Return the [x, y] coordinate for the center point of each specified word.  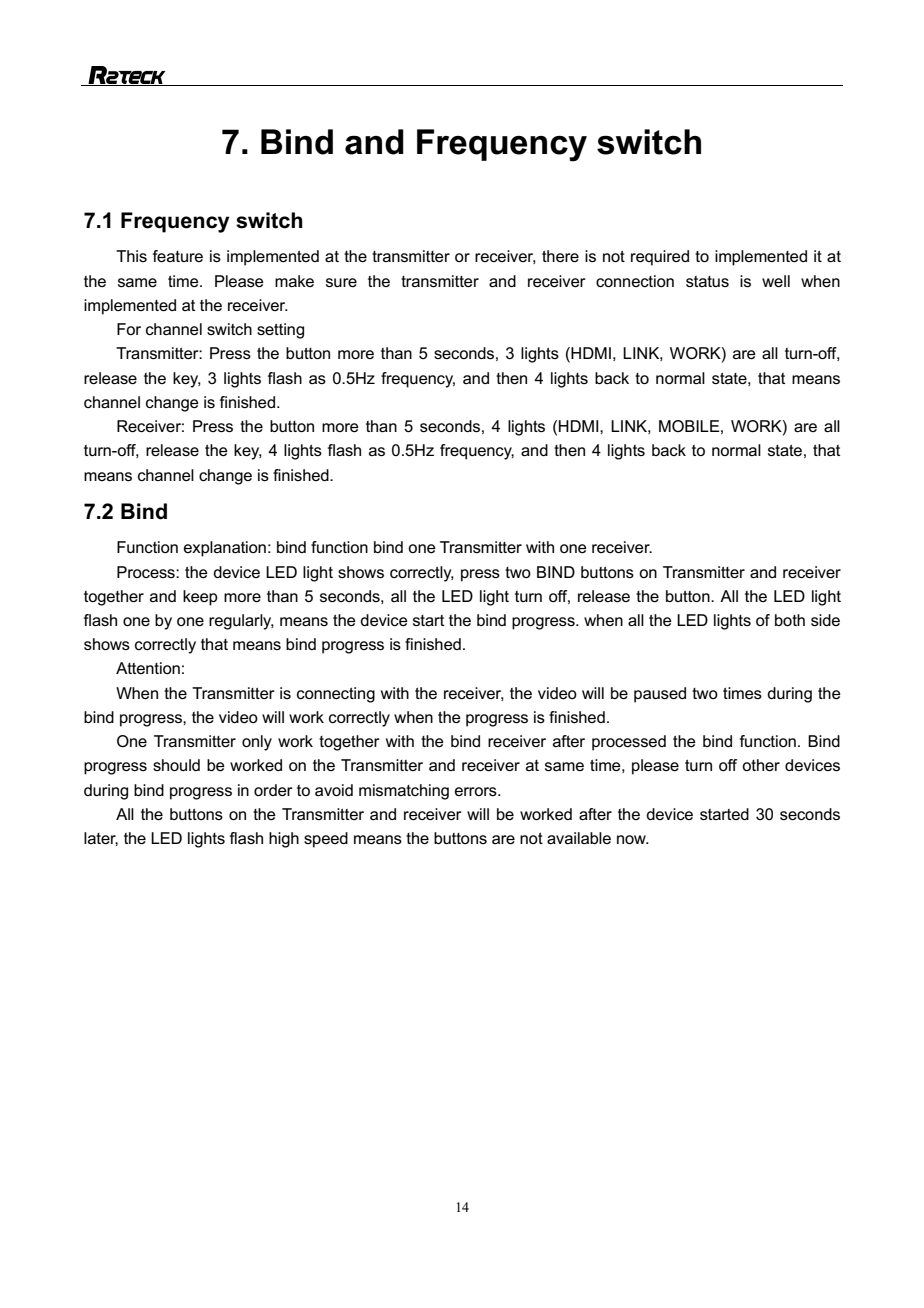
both [790, 620]
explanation [225, 549]
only [257, 743]
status [707, 281]
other [761, 765]
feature [178, 256]
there [560, 256]
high [284, 840]
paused [660, 695]
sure [341, 282]
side [825, 620]
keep [200, 598]
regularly [241, 622]
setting [280, 331]
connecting [336, 695]
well [776, 281]
